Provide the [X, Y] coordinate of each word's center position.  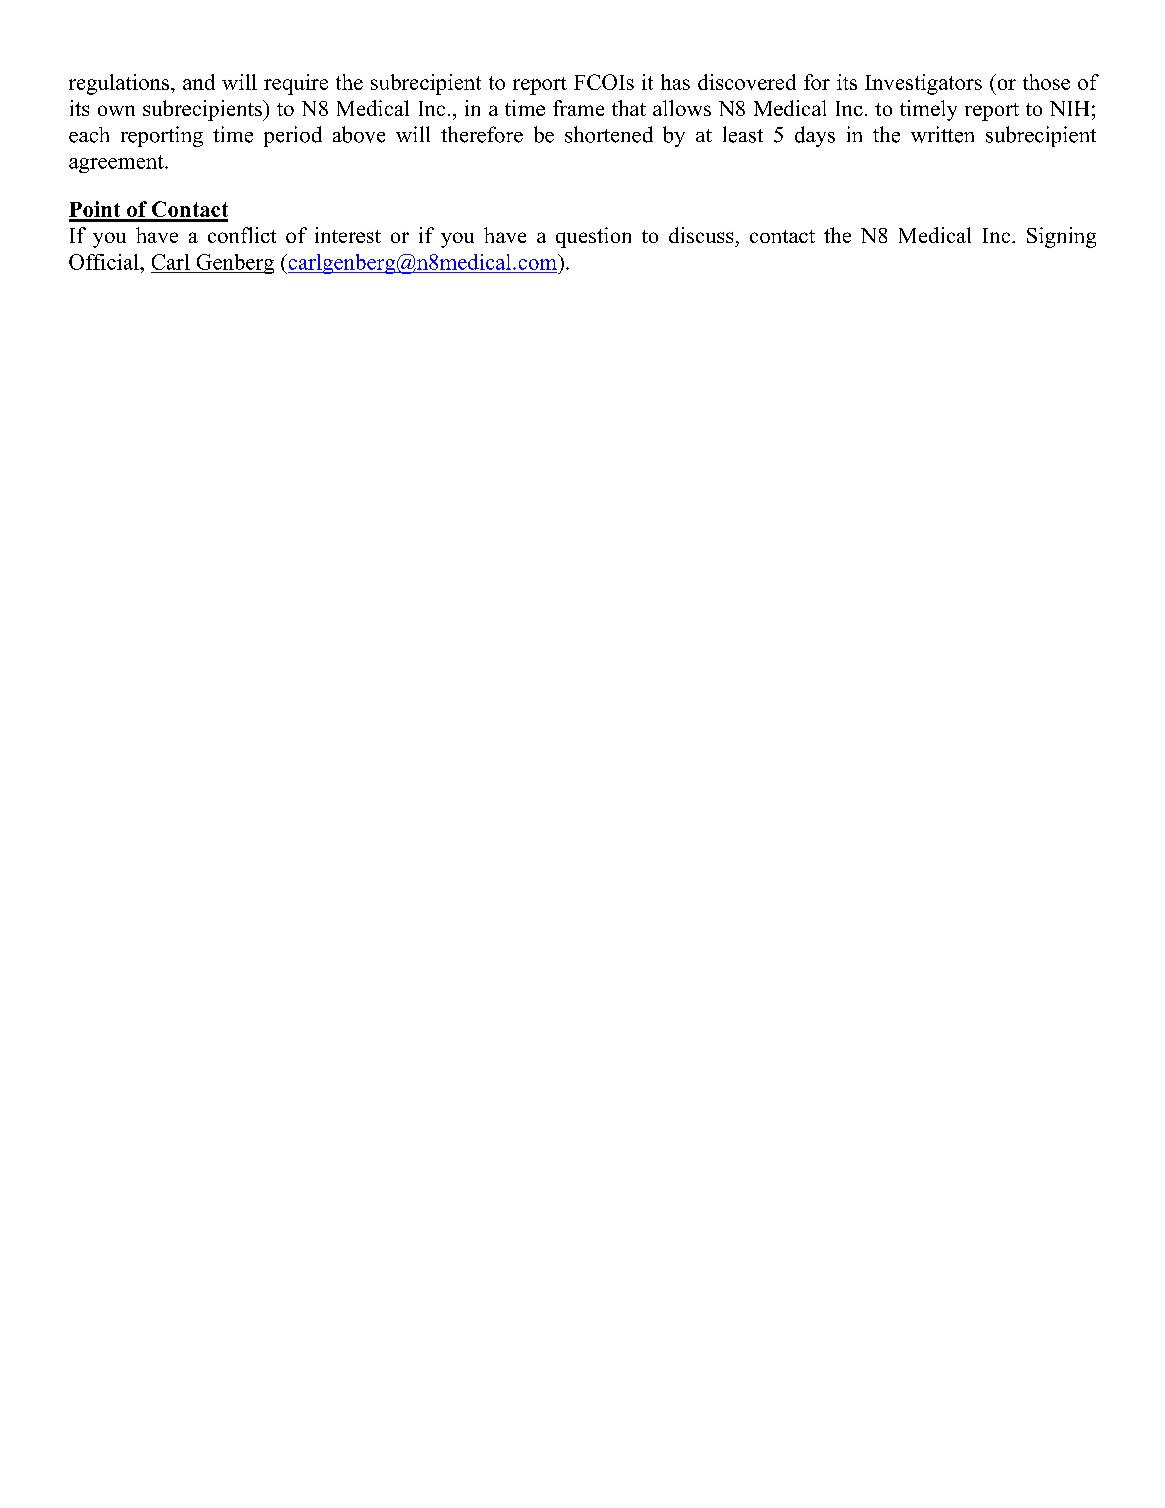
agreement [117, 164]
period [293, 136]
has [675, 82]
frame [578, 108]
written [942, 134]
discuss [701, 235]
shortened [609, 134]
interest [348, 235]
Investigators [923, 84]
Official [105, 262]
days [815, 136]
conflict [242, 235]
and [199, 82]
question [593, 237]
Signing [1061, 237]
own [116, 110]
